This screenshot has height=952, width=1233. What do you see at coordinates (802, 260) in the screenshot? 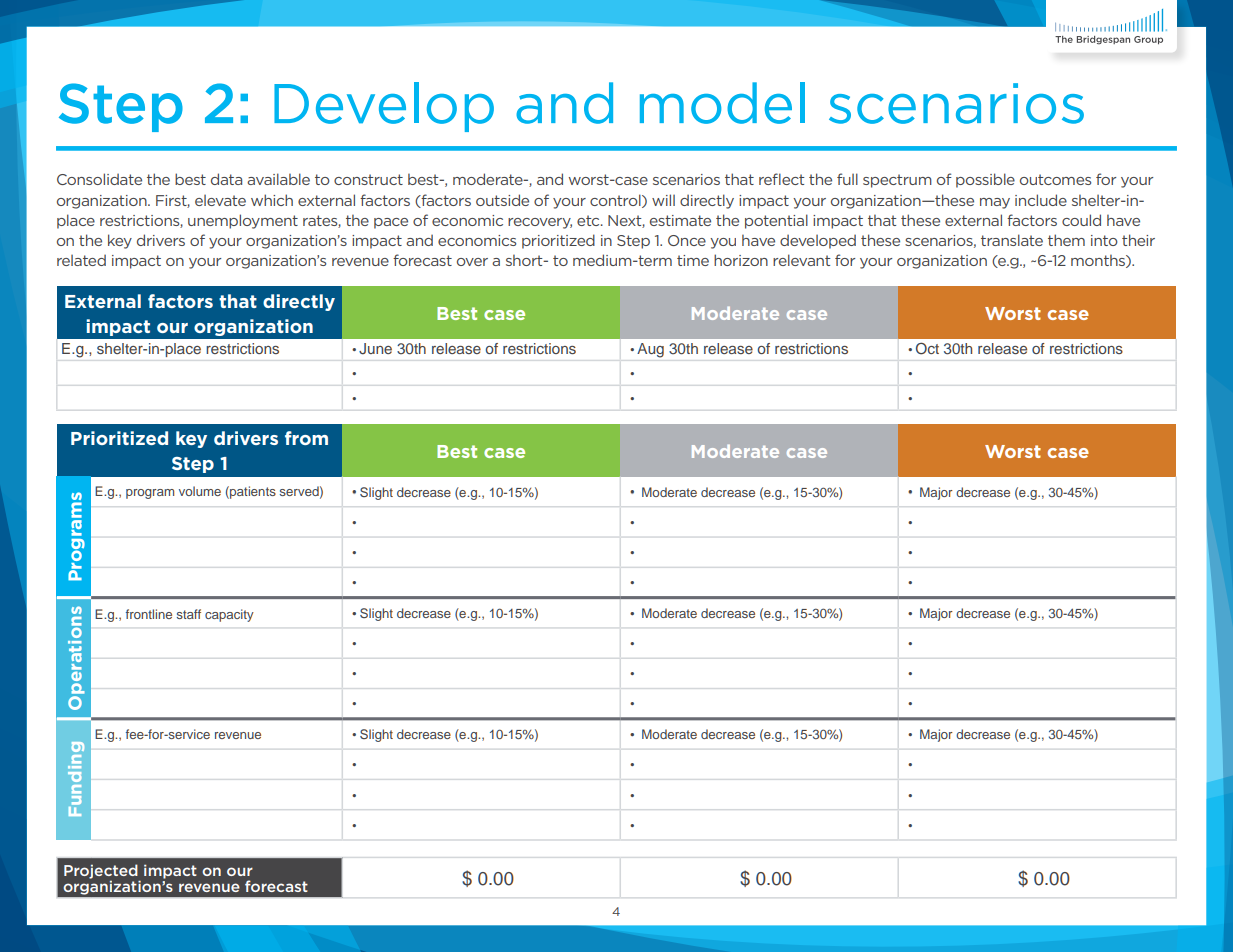
I see `relevant` at bounding box center [802, 260].
